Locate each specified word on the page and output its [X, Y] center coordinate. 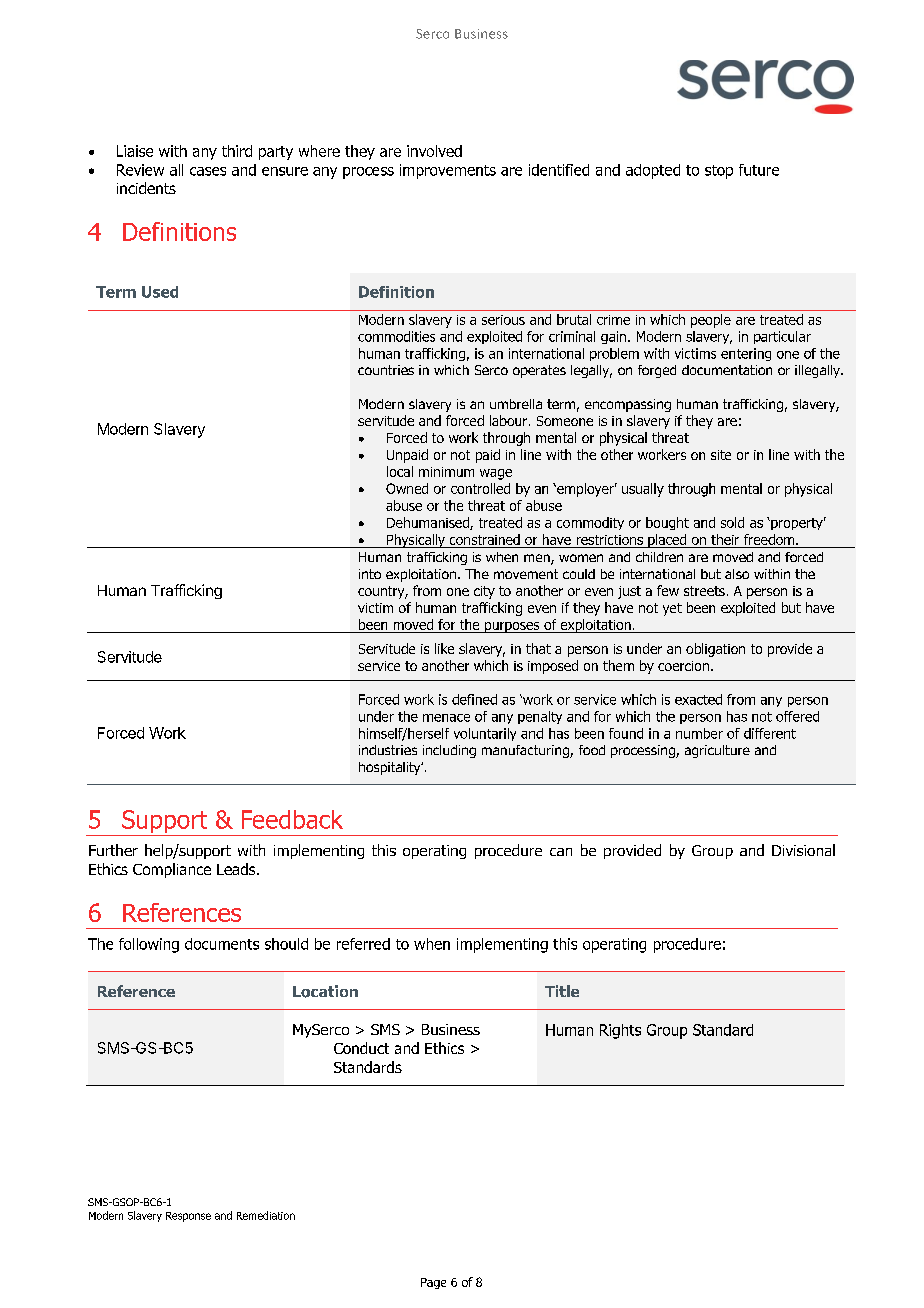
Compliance [172, 870]
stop [719, 172]
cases [208, 171]
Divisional [803, 850]
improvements [448, 171]
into [370, 574]
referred [363, 944]
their [725, 539]
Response [188, 1217]
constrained [485, 539]
